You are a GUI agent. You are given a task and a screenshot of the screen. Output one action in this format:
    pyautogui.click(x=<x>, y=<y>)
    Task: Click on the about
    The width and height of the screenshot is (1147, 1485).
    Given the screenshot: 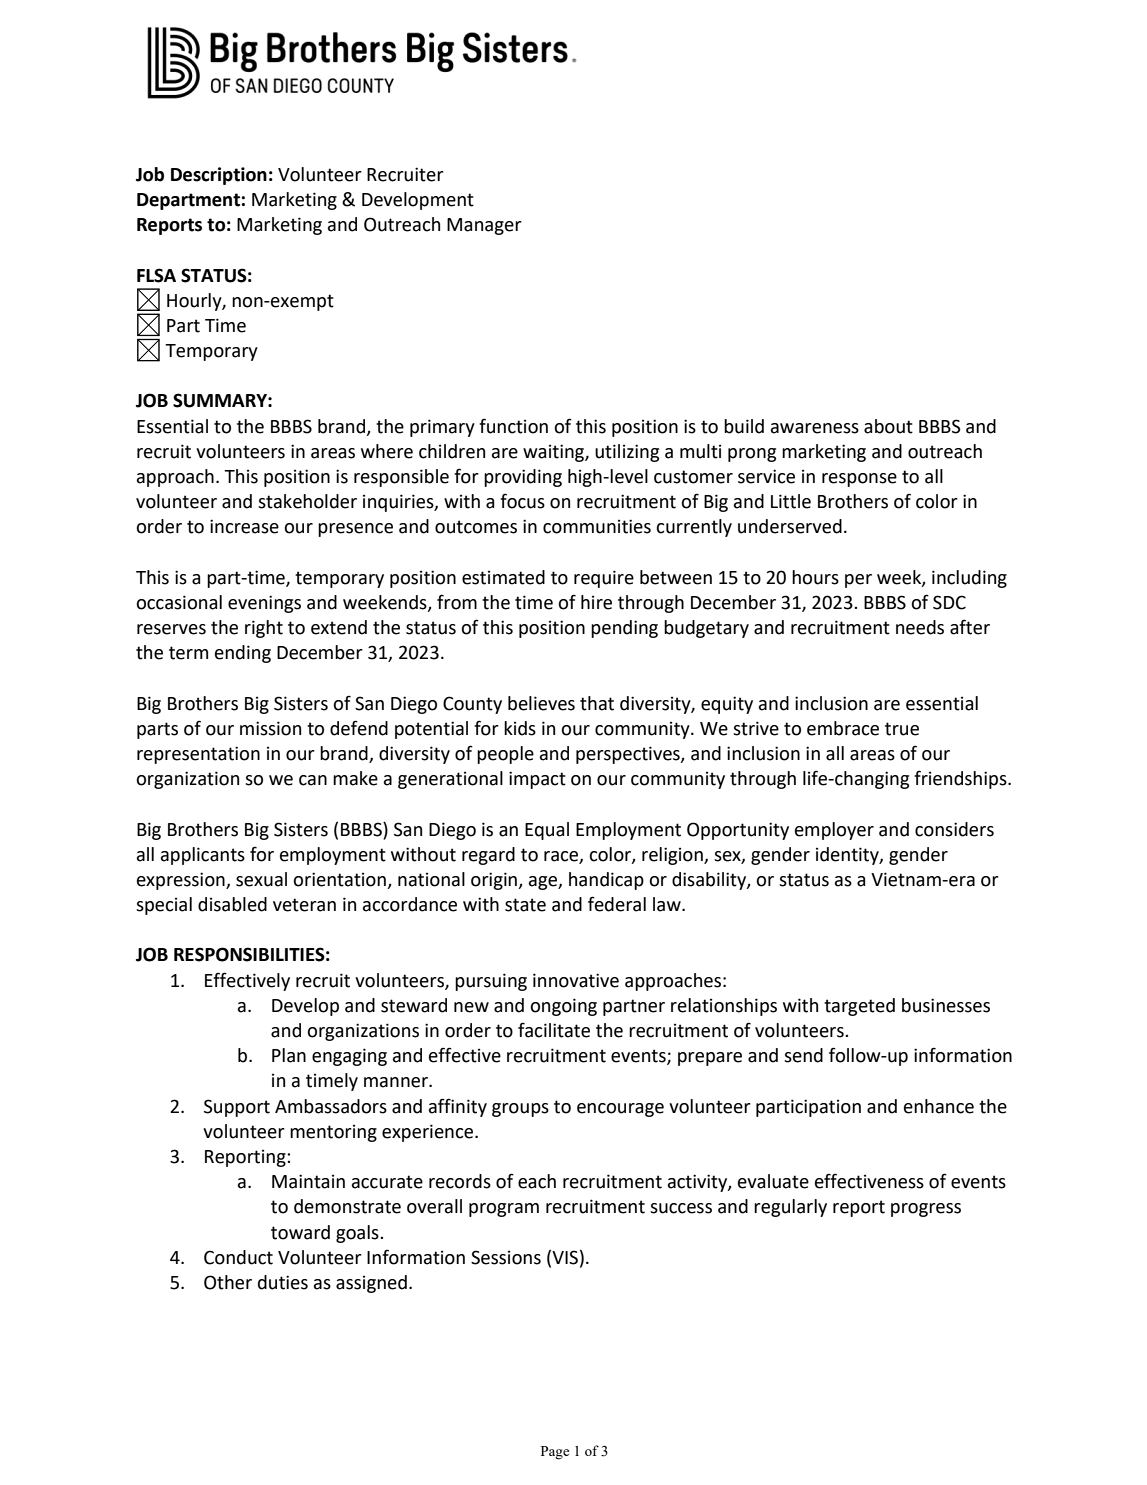 What is the action you would take?
    pyautogui.click(x=888, y=426)
